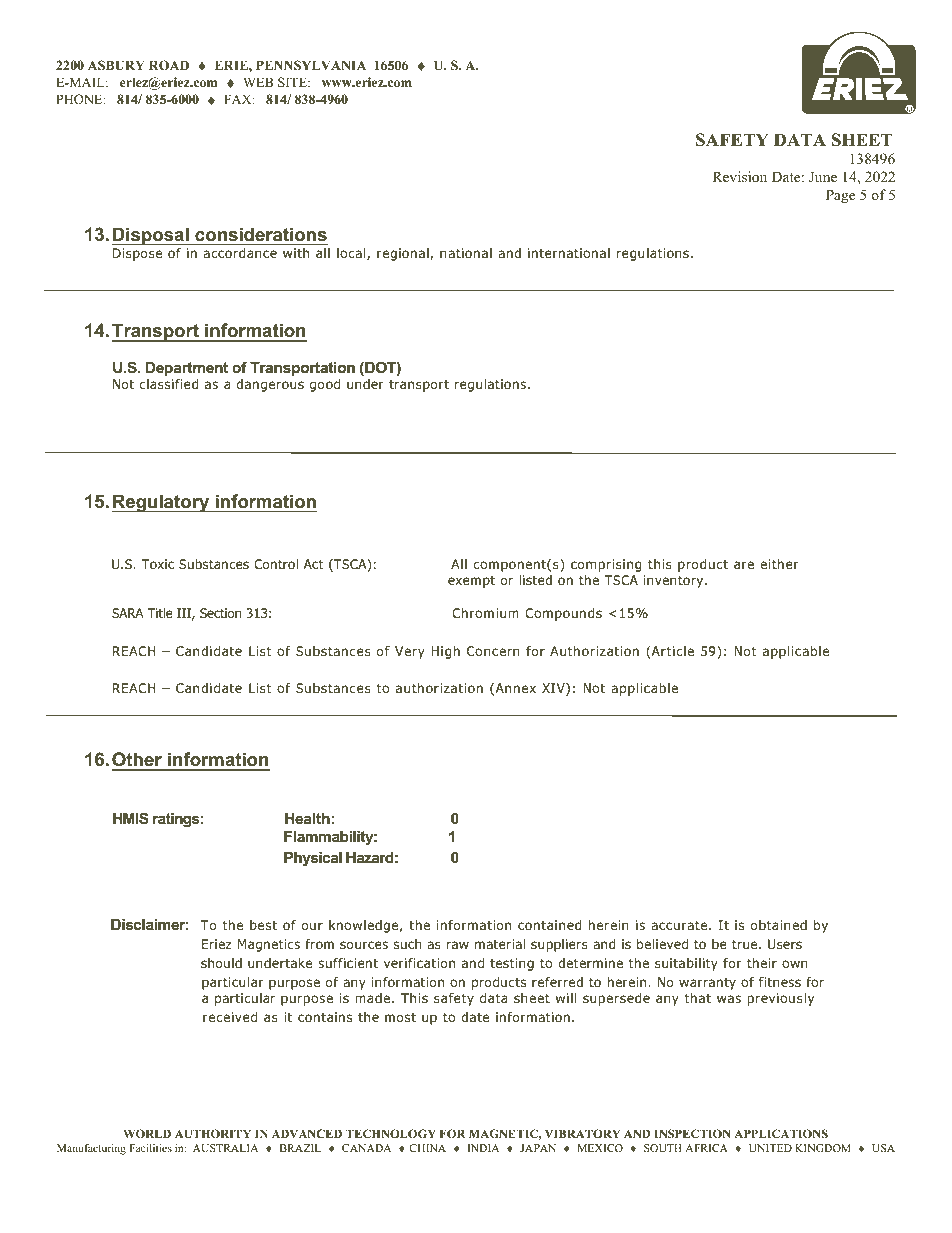 The image size is (952, 1233). What do you see at coordinates (307, 818) in the image?
I see `Health` at bounding box center [307, 818].
